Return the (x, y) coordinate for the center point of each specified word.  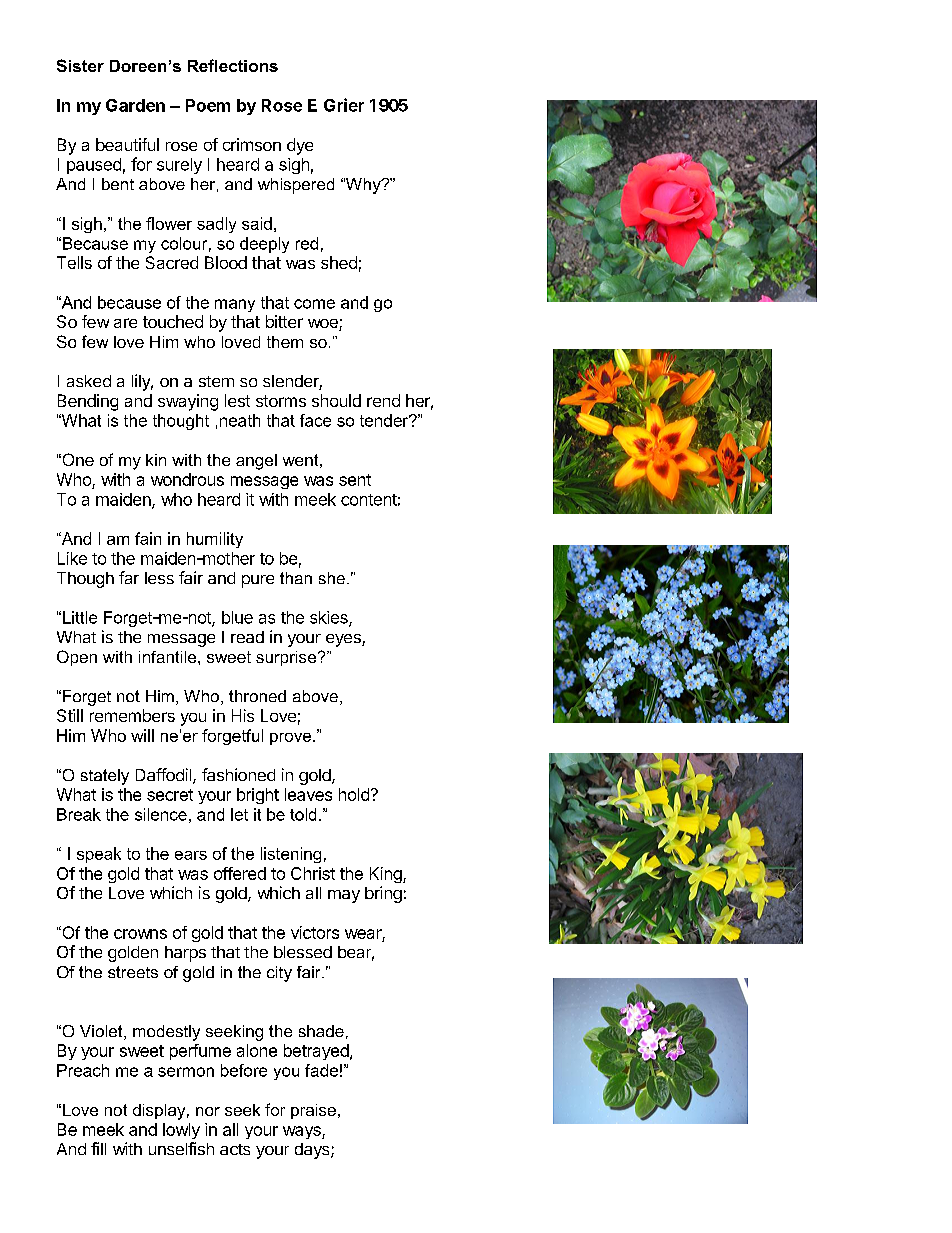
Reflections (233, 65)
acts (235, 1149)
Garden (135, 105)
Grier (344, 105)
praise (313, 1111)
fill (98, 1148)
